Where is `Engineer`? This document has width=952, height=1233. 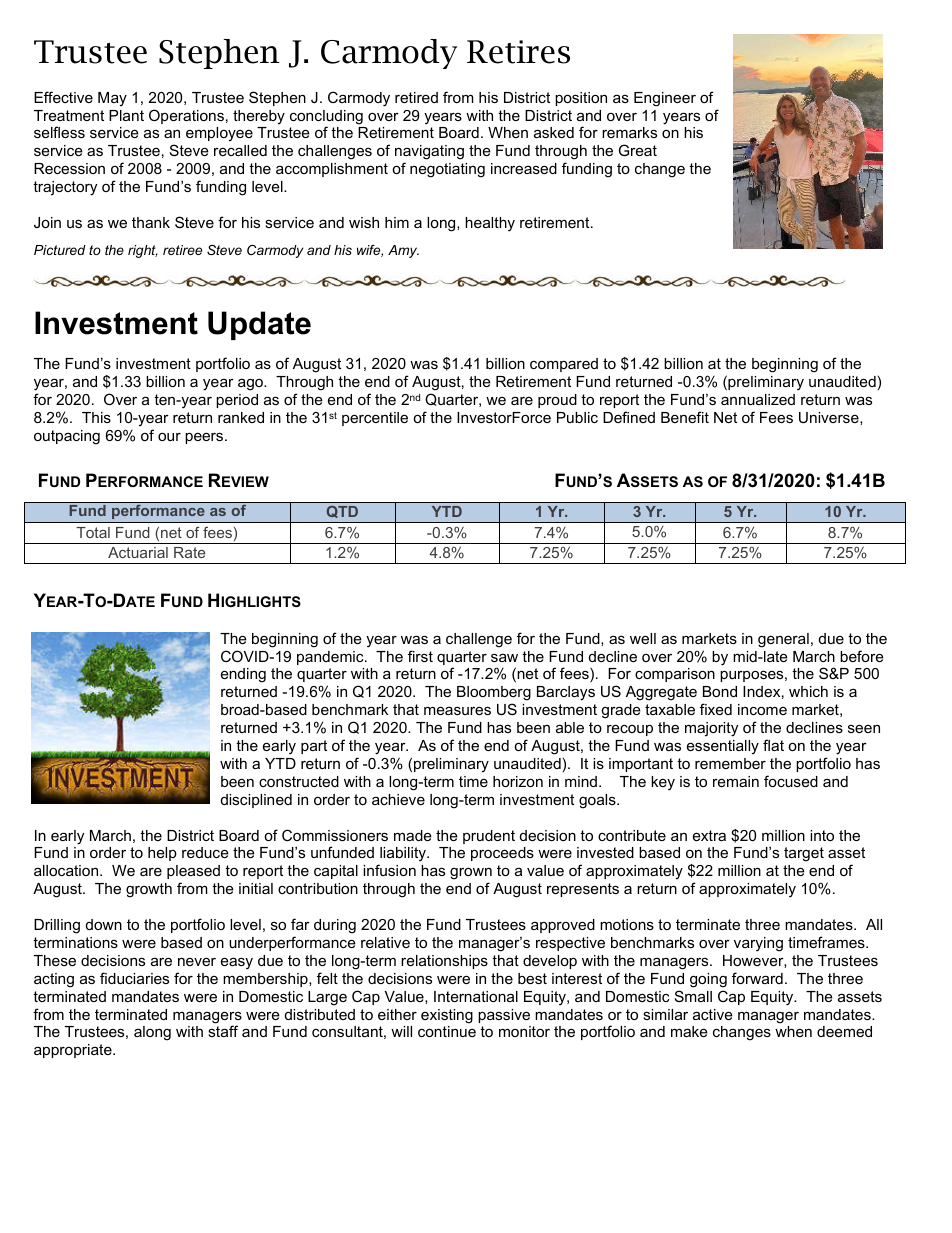
Engineer is located at coordinates (665, 99).
